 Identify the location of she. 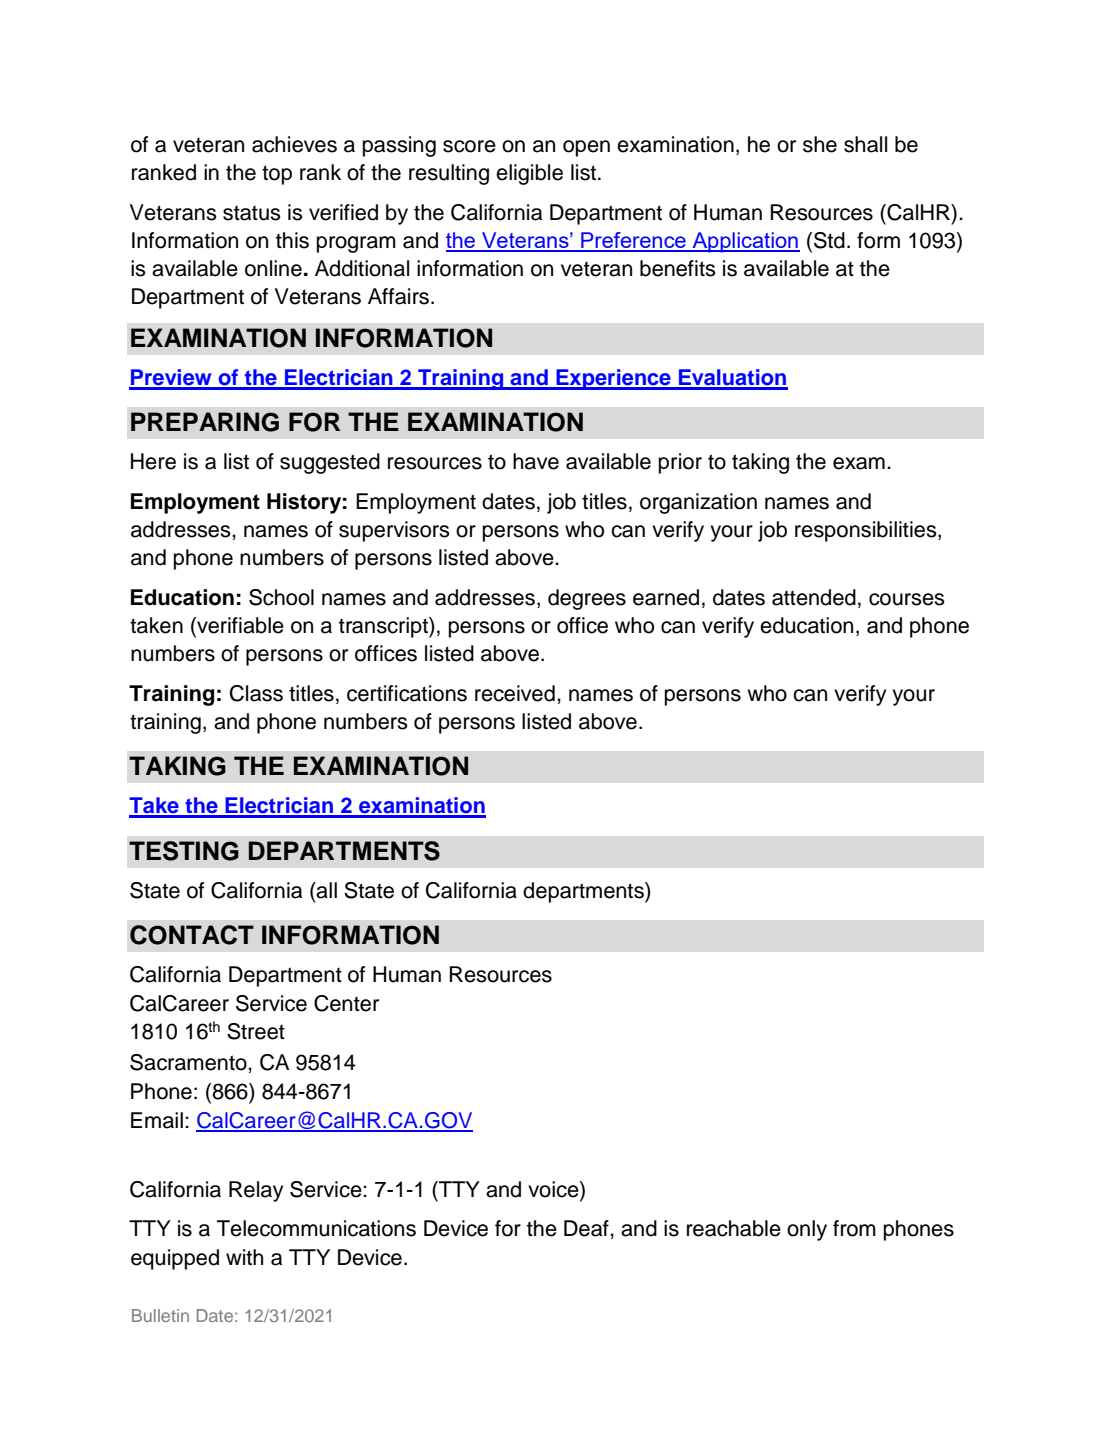
(820, 144).
